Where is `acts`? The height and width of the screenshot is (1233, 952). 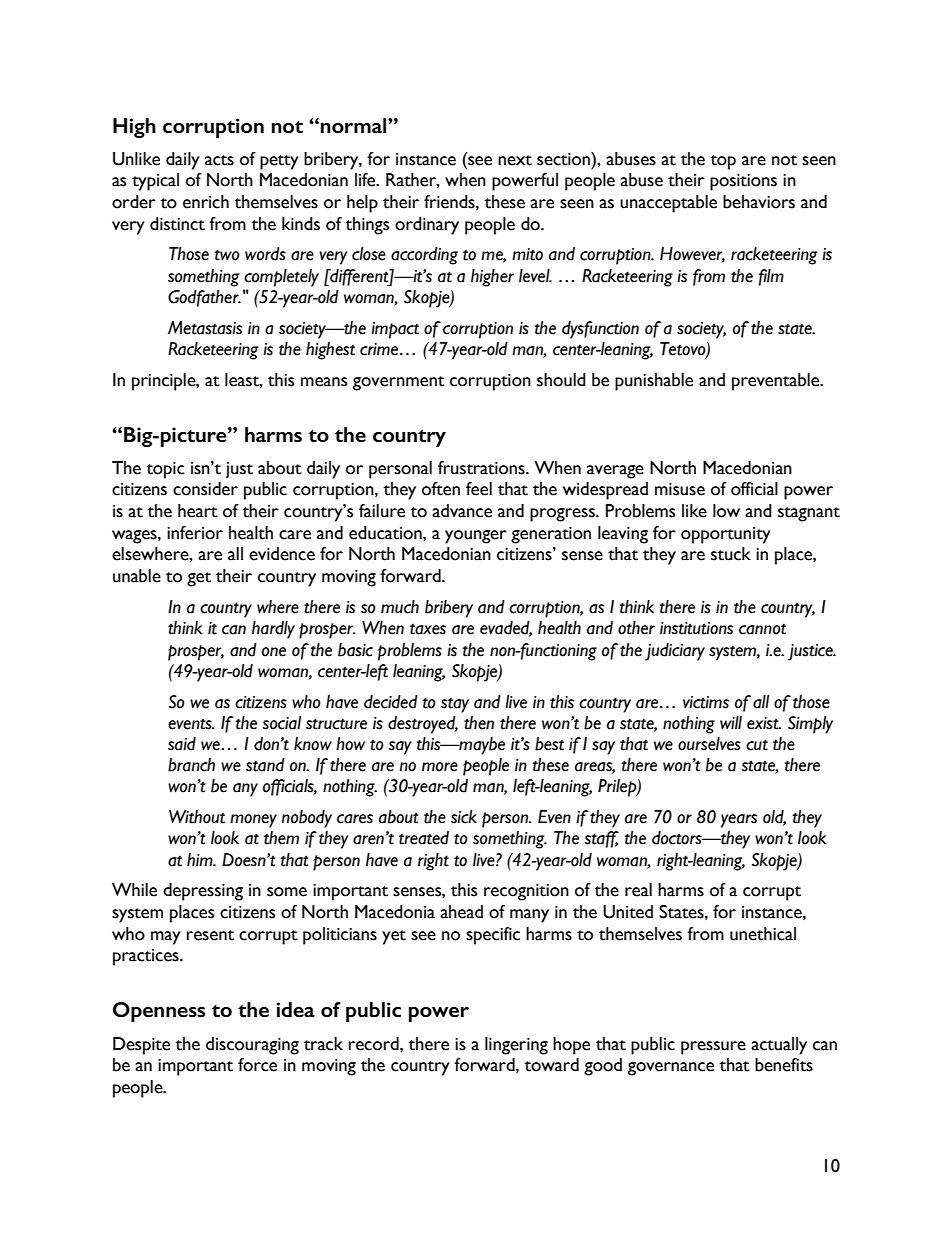 acts is located at coordinates (219, 160).
